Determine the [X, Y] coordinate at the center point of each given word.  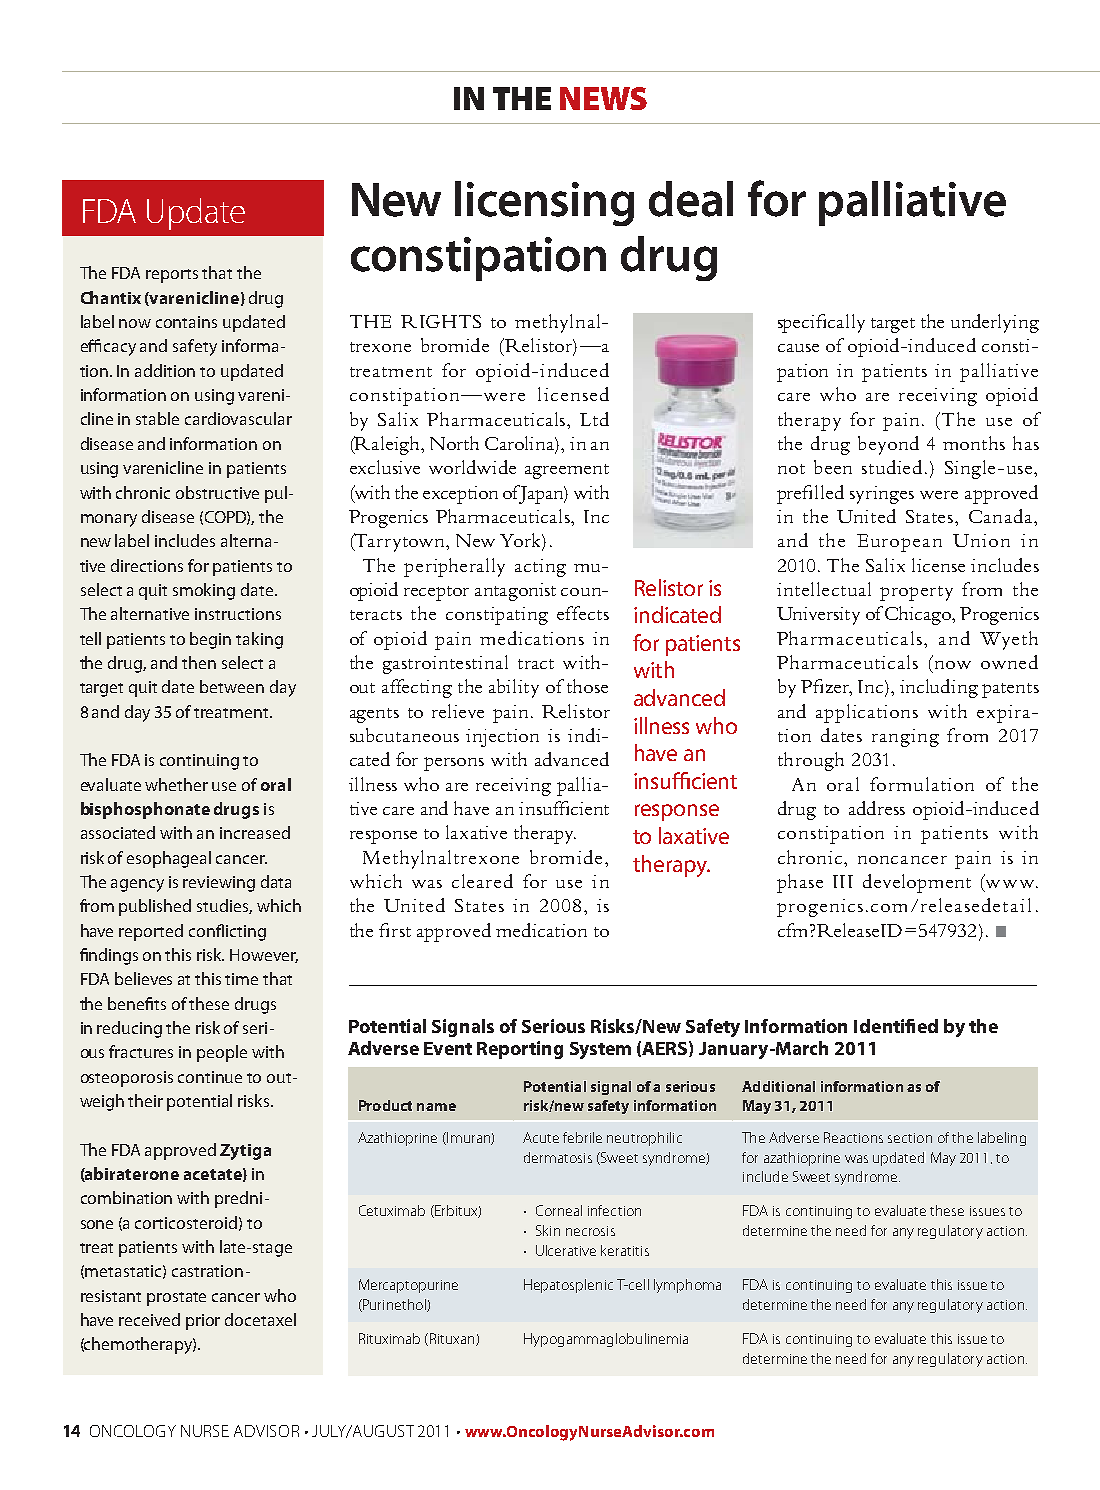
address [877, 808]
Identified [896, 1026]
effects [583, 613]
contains [186, 322]
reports [172, 276]
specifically [821, 323]
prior [203, 1322]
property [916, 593]
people [222, 1053]
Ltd [594, 419]
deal [691, 199]
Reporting [520, 1050]
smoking [204, 591]
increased [255, 832]
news [603, 98]
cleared [482, 881]
